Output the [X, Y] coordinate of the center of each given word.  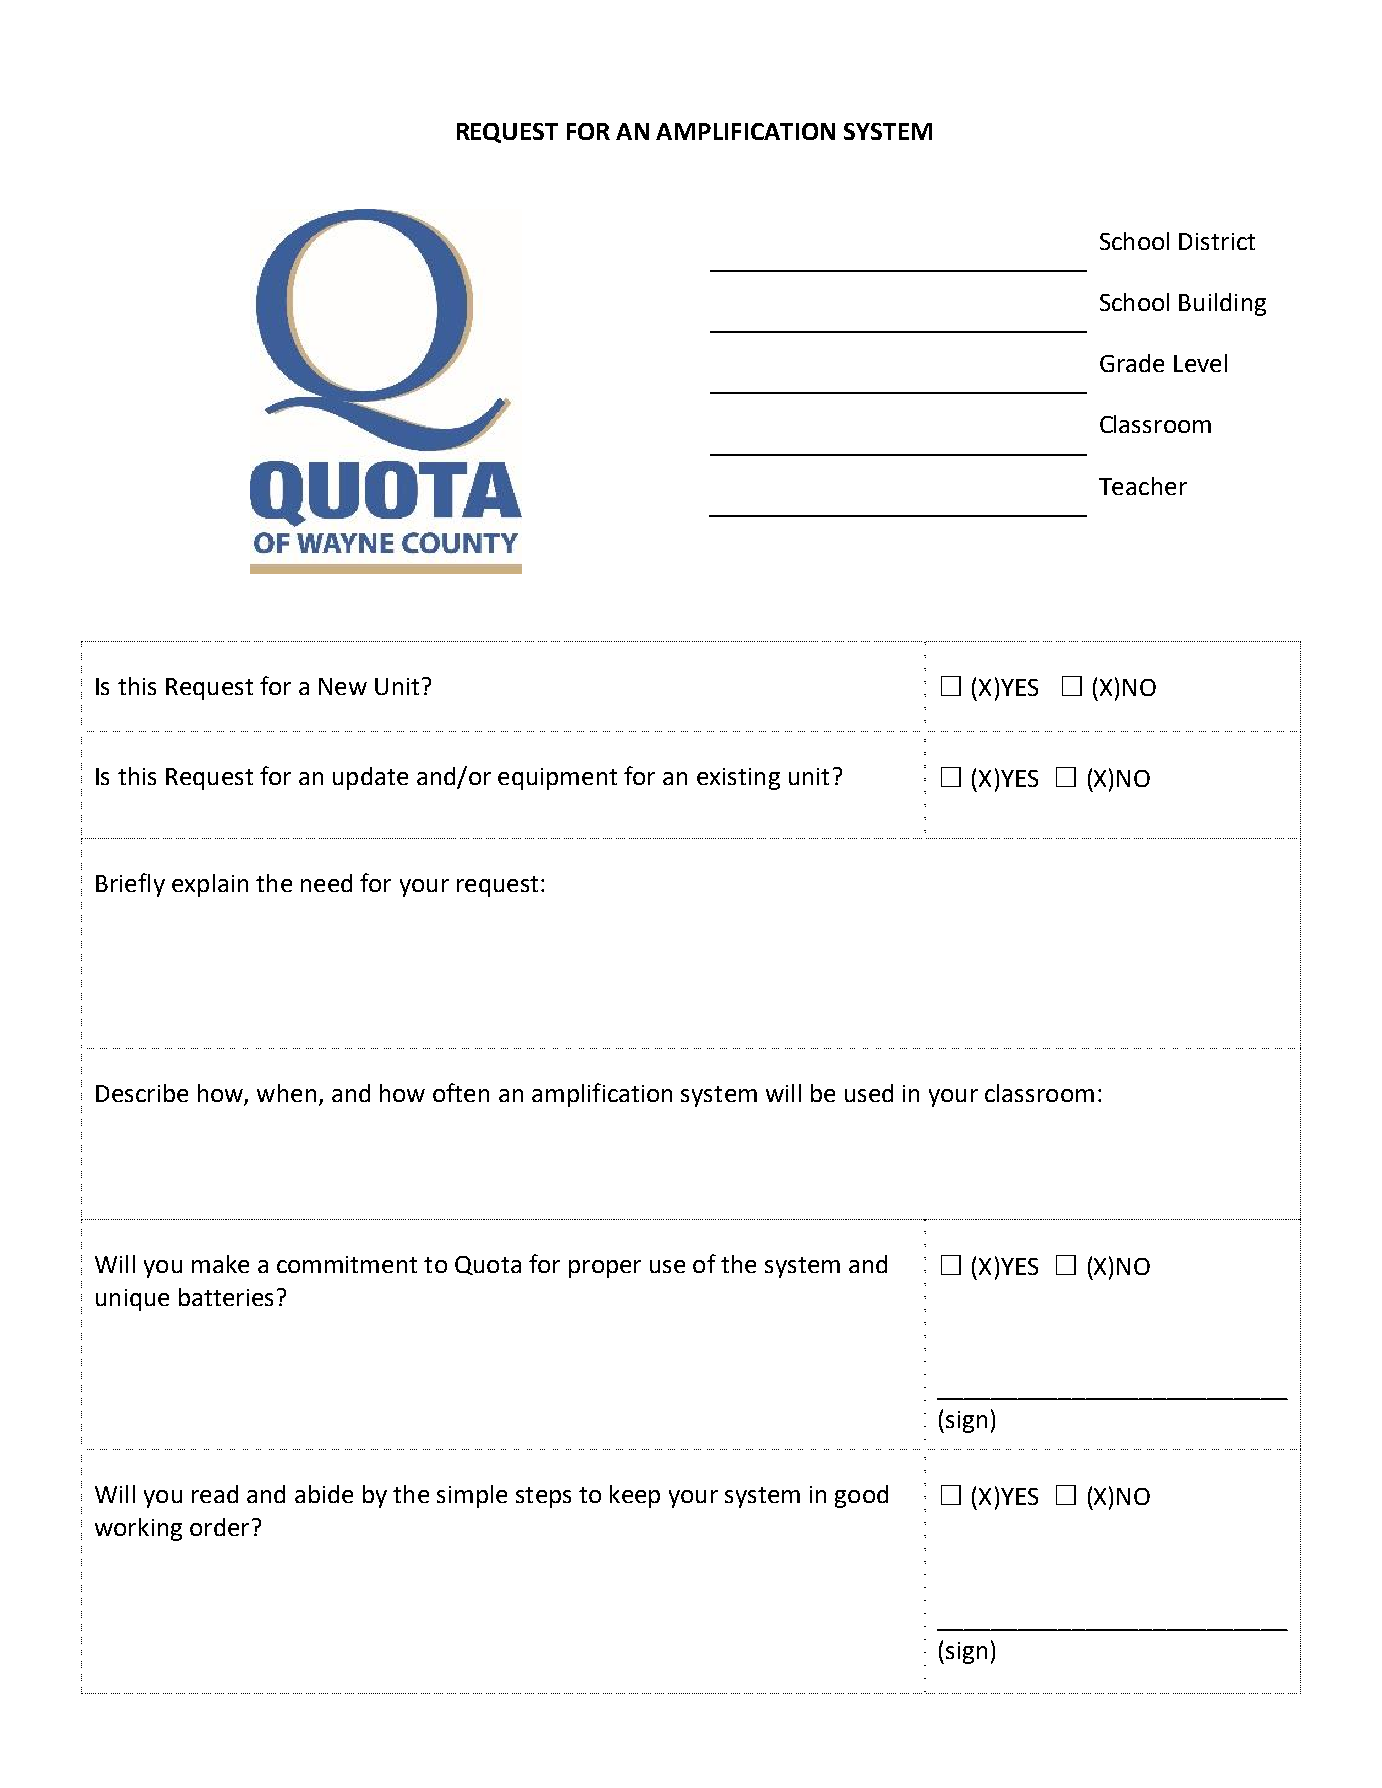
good [861, 1496]
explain [210, 885]
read [215, 1494]
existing [738, 779]
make [220, 1264]
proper [605, 1269]
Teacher [1143, 486]
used [869, 1093]
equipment [557, 779]
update [370, 778]
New [343, 686]
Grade [1132, 363]
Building [1222, 304]
